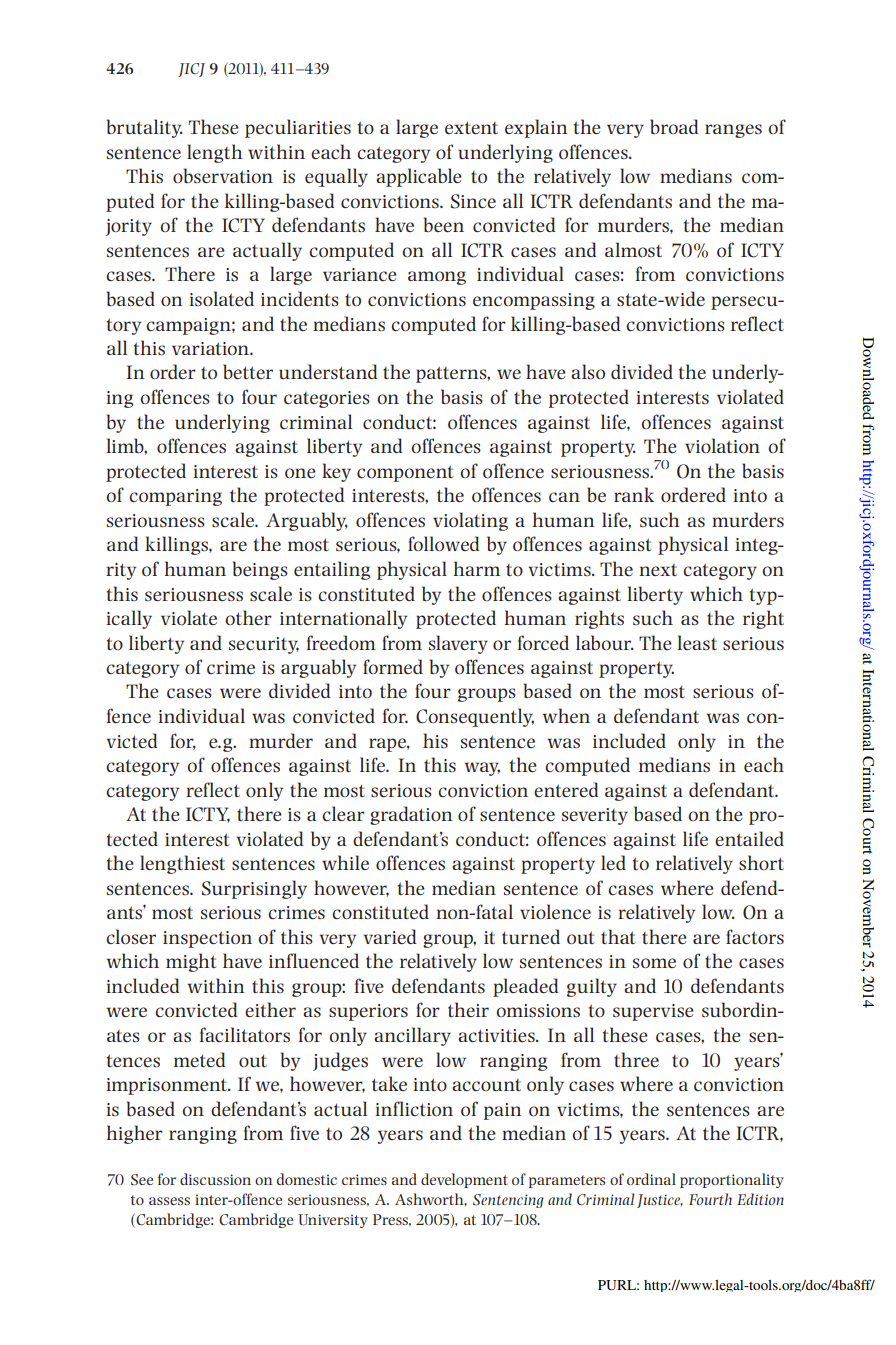 The image size is (896, 1345). I want to click on applicable, so click(419, 177).
